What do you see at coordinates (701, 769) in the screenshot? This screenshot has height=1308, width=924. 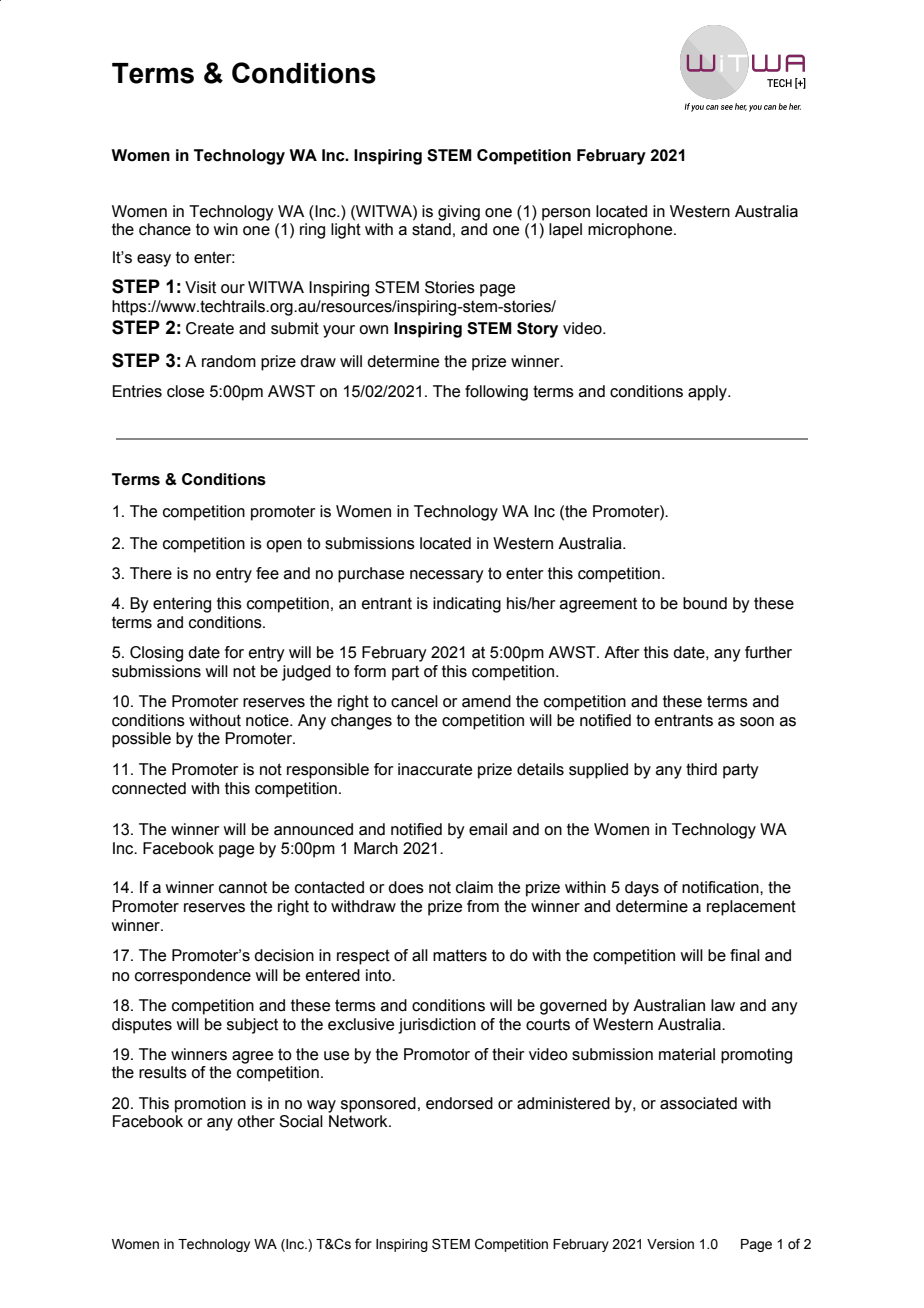 I see `third` at bounding box center [701, 769].
